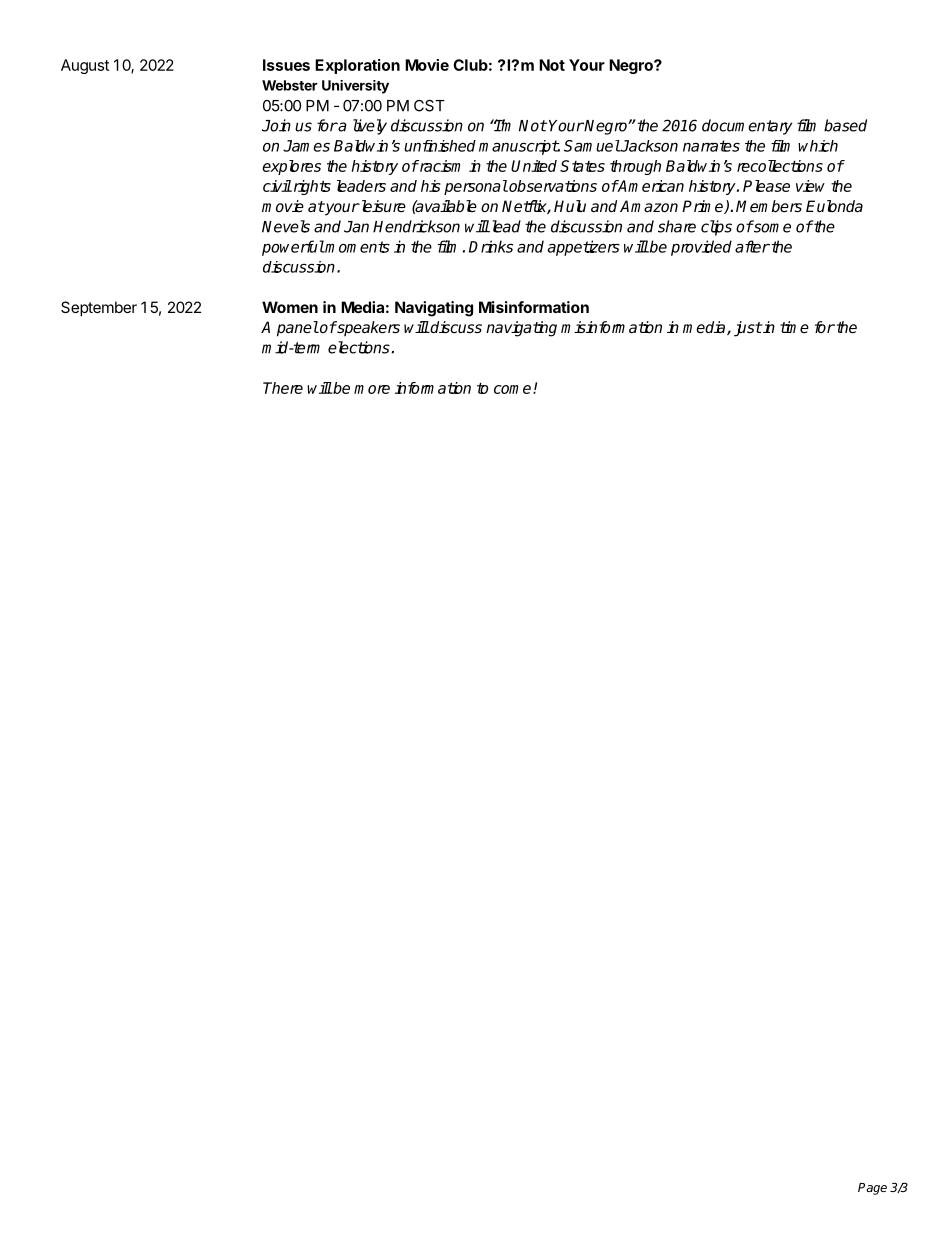 This page has width=952, height=1233. I want to click on more, so click(372, 389).
